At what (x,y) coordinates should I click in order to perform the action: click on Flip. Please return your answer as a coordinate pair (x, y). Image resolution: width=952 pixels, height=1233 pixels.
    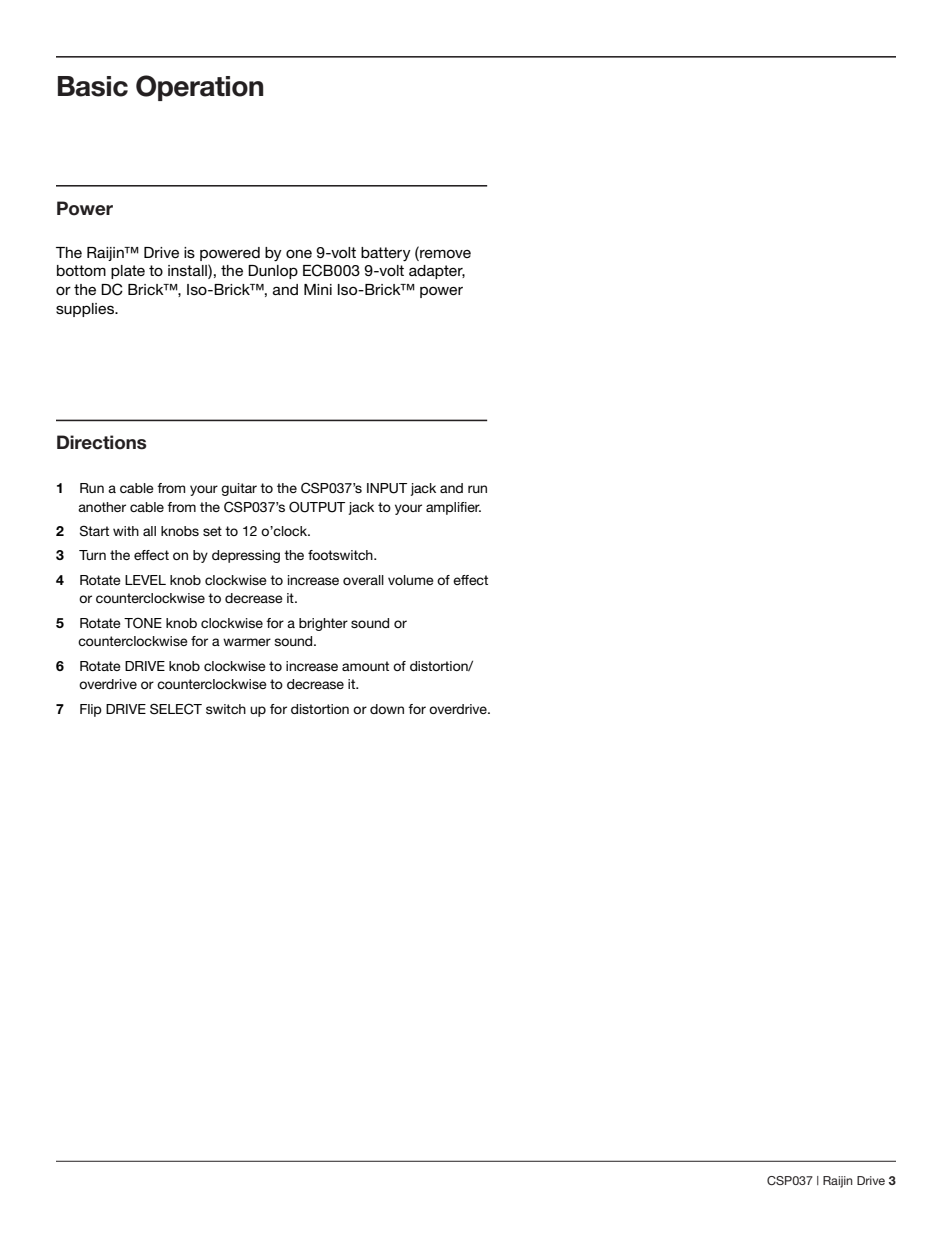
    Looking at the image, I should click on (91, 710).
